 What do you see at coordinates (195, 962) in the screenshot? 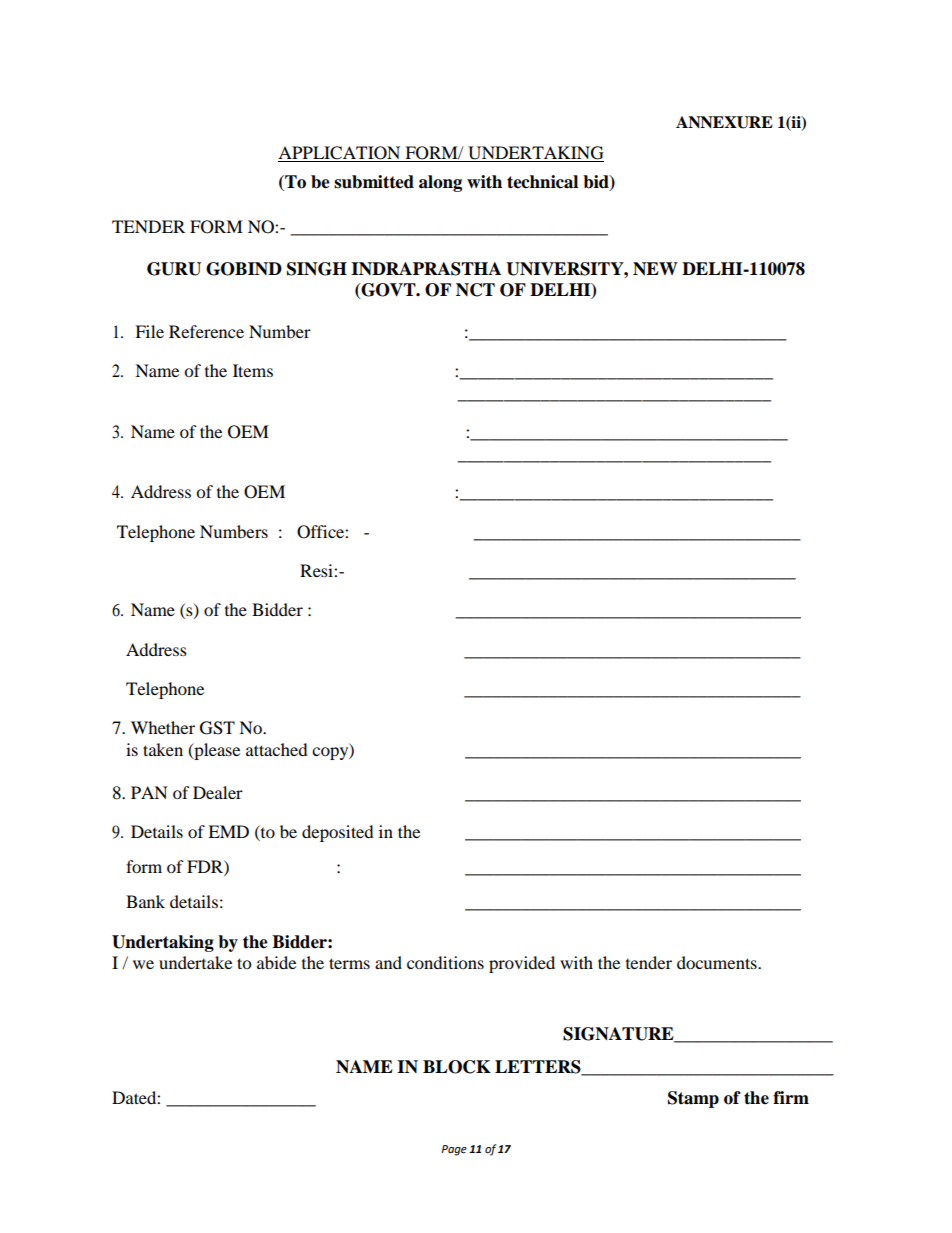
I see `undertake` at bounding box center [195, 962].
